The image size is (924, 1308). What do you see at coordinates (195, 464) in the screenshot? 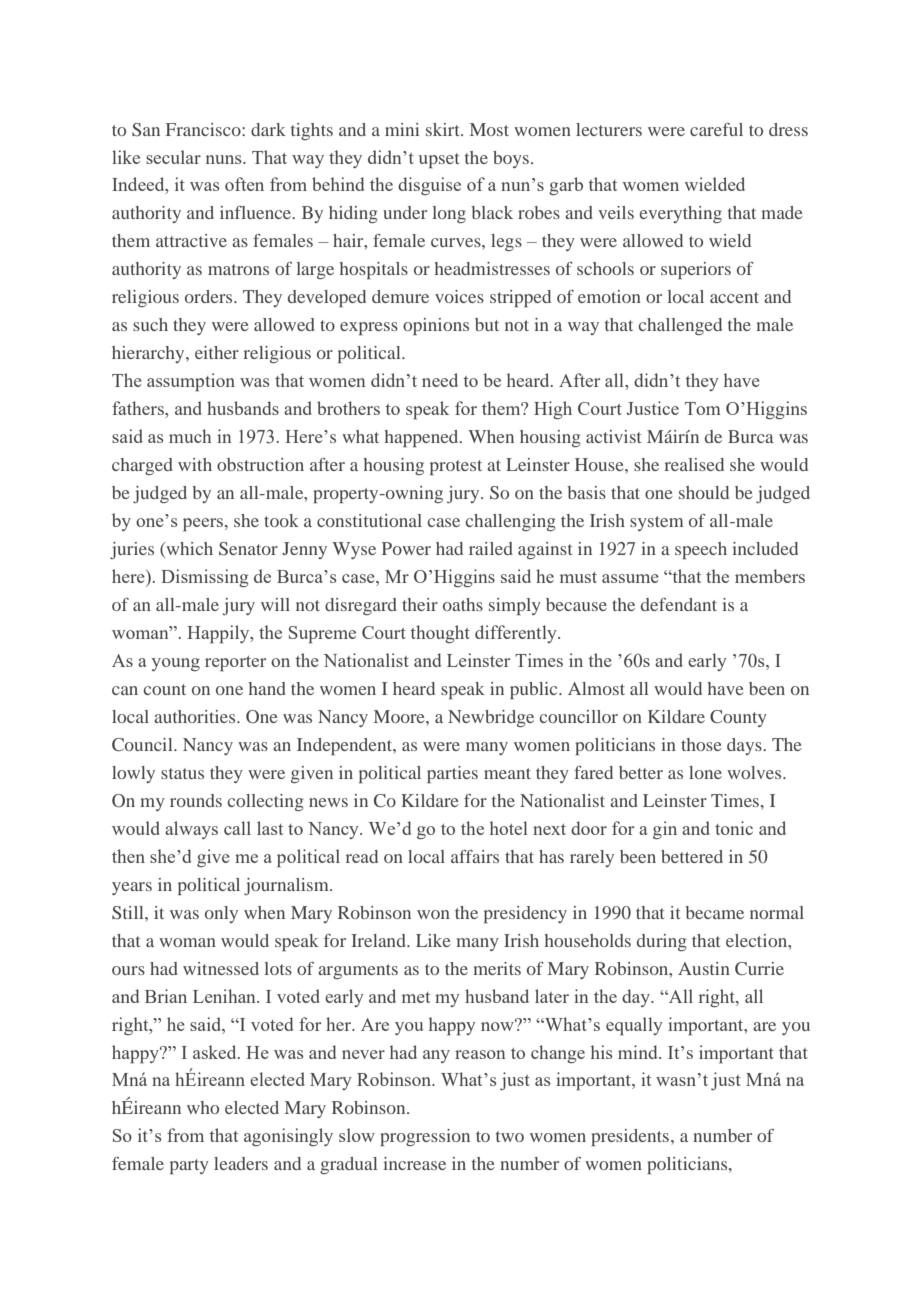
I see `with` at bounding box center [195, 464].
